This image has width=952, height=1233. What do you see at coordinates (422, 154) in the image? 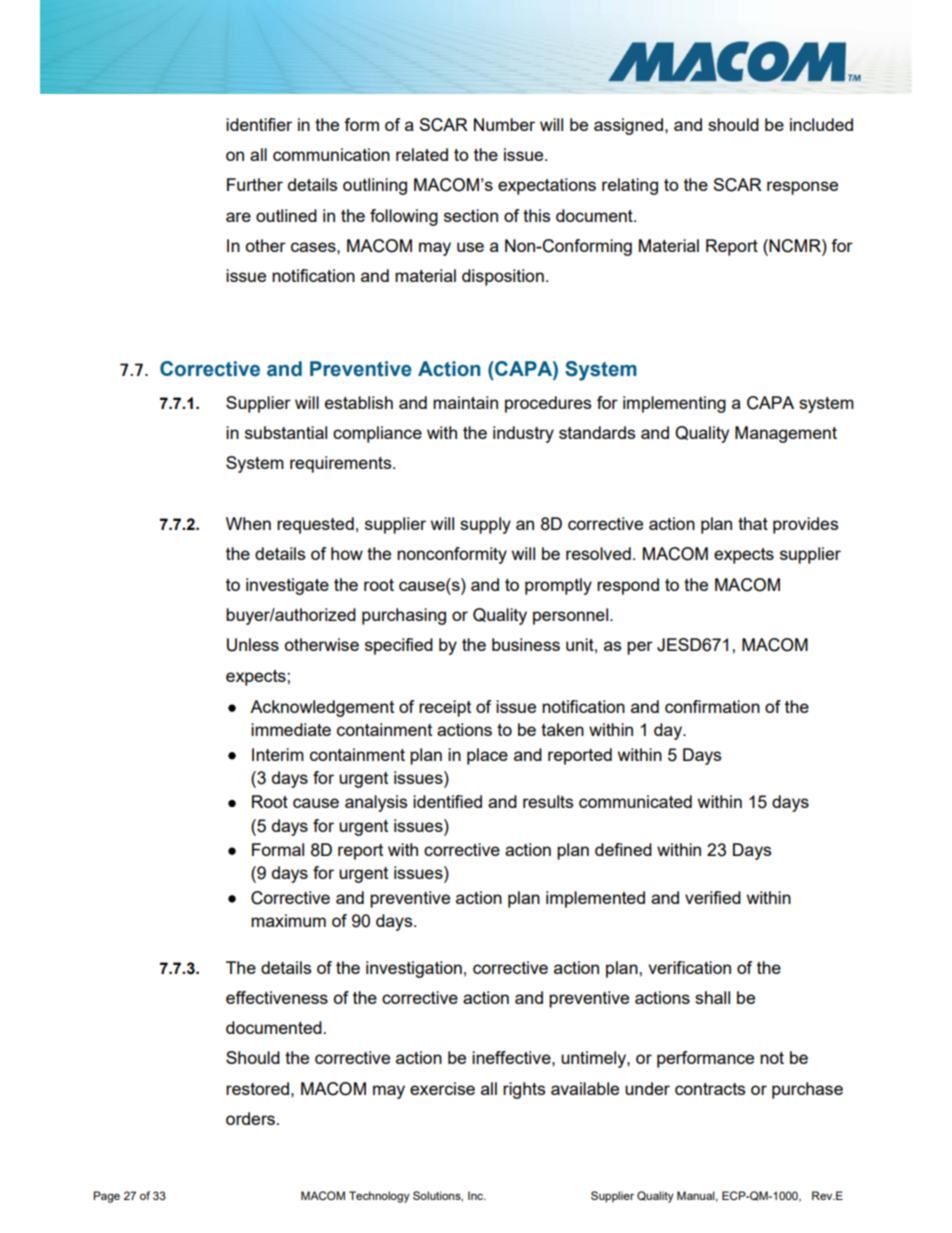
I see `related` at bounding box center [422, 154].
